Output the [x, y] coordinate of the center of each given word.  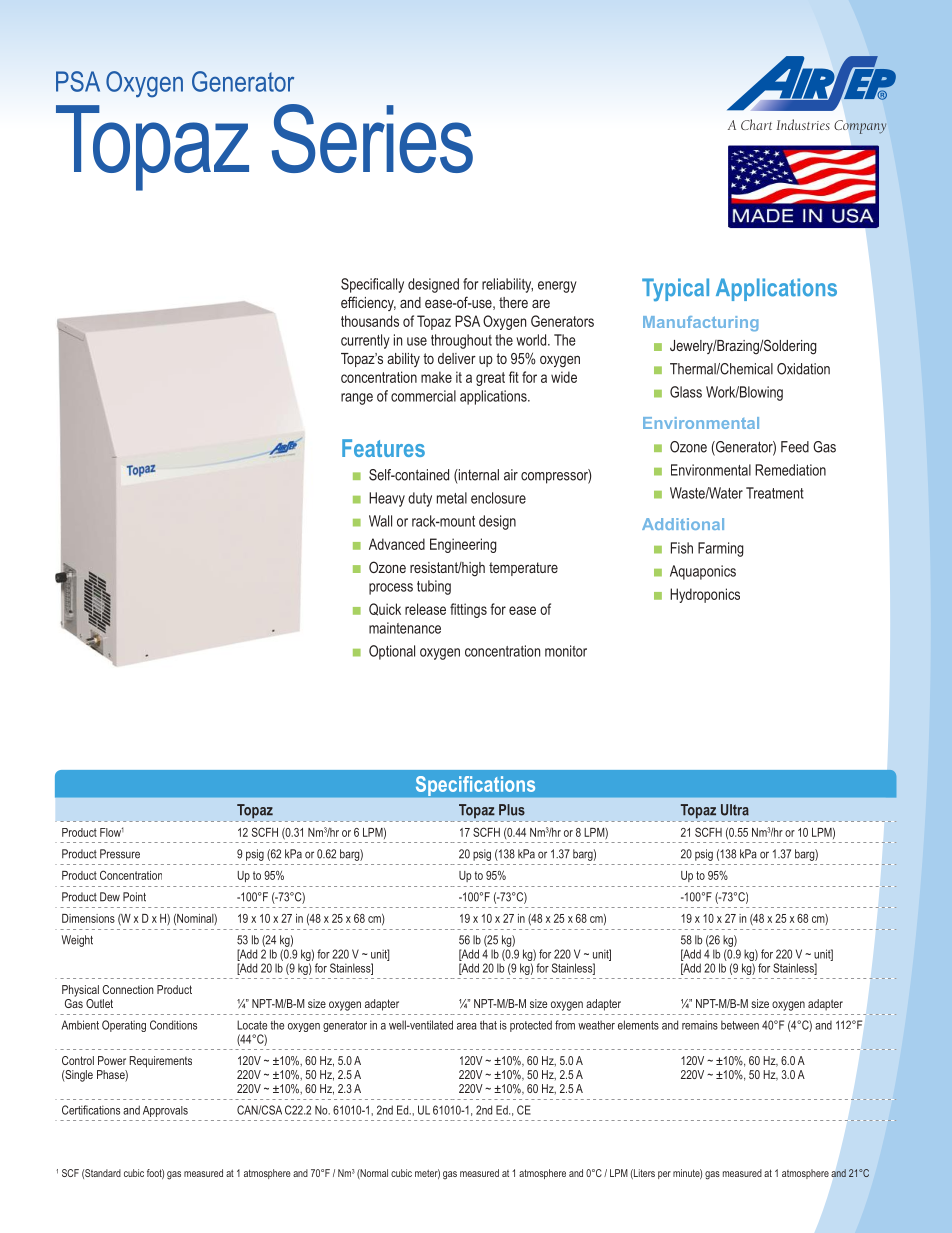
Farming [721, 549]
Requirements [160, 1062]
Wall [380, 521]
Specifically [372, 285]
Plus [512, 810]
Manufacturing [700, 323]
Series [372, 138]
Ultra [735, 810]
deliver [457, 358]
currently [365, 341]
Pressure [120, 854]
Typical [675, 290]
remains [700, 1025]
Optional [392, 652]
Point [134, 897]
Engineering [463, 545]
